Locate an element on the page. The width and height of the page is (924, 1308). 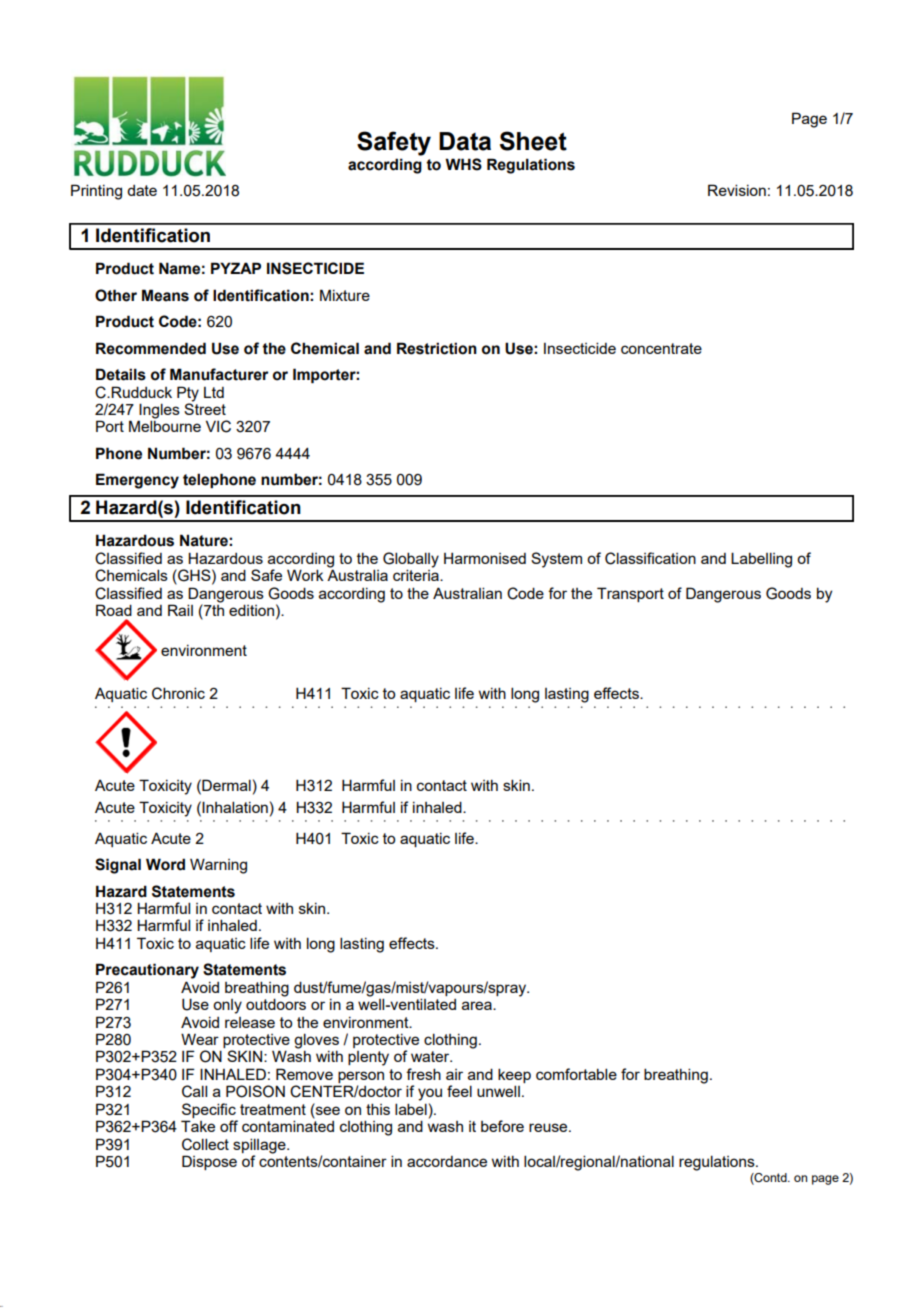
Word is located at coordinates (165, 864).
